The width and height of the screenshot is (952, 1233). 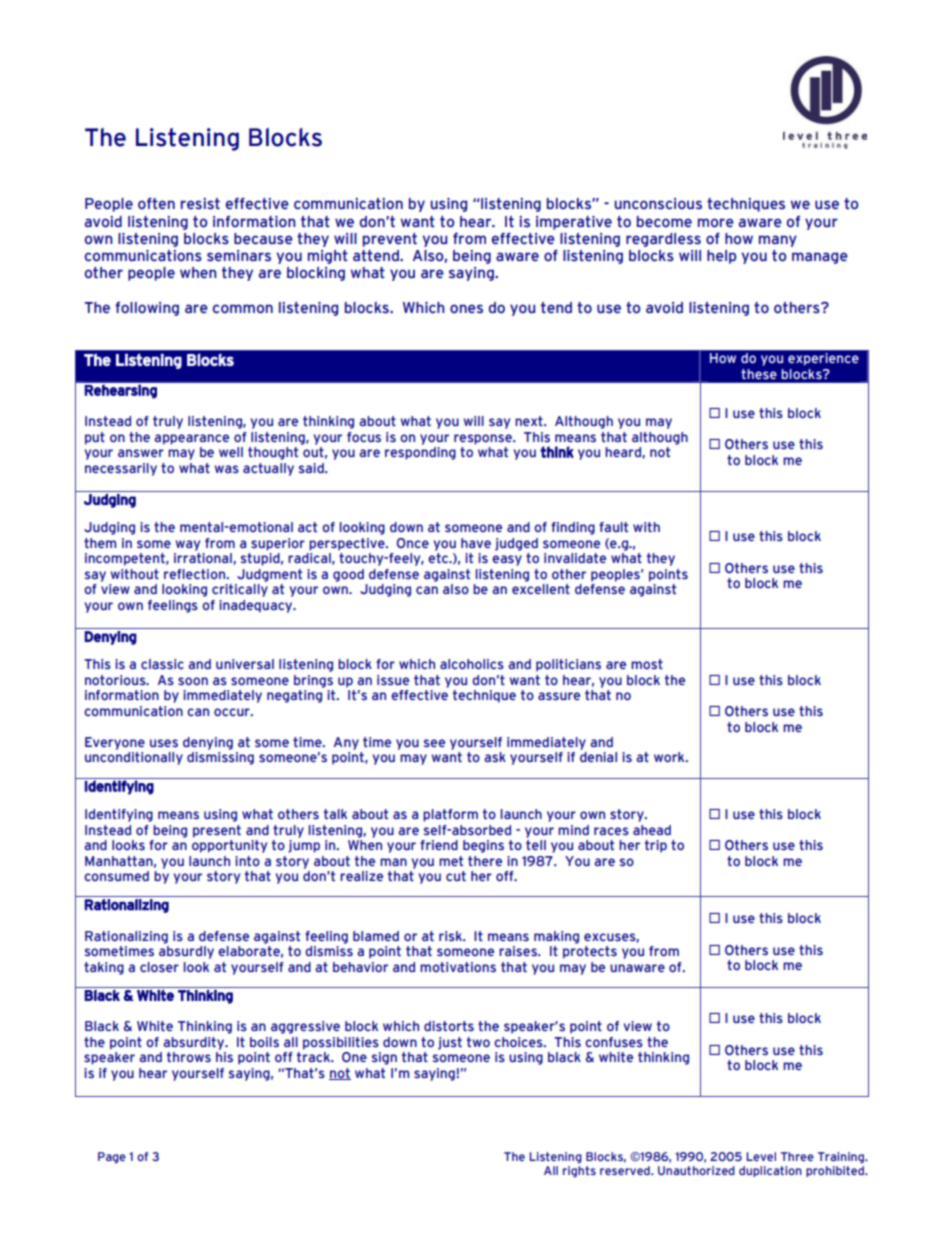 I want to click on soon, so click(x=193, y=681).
